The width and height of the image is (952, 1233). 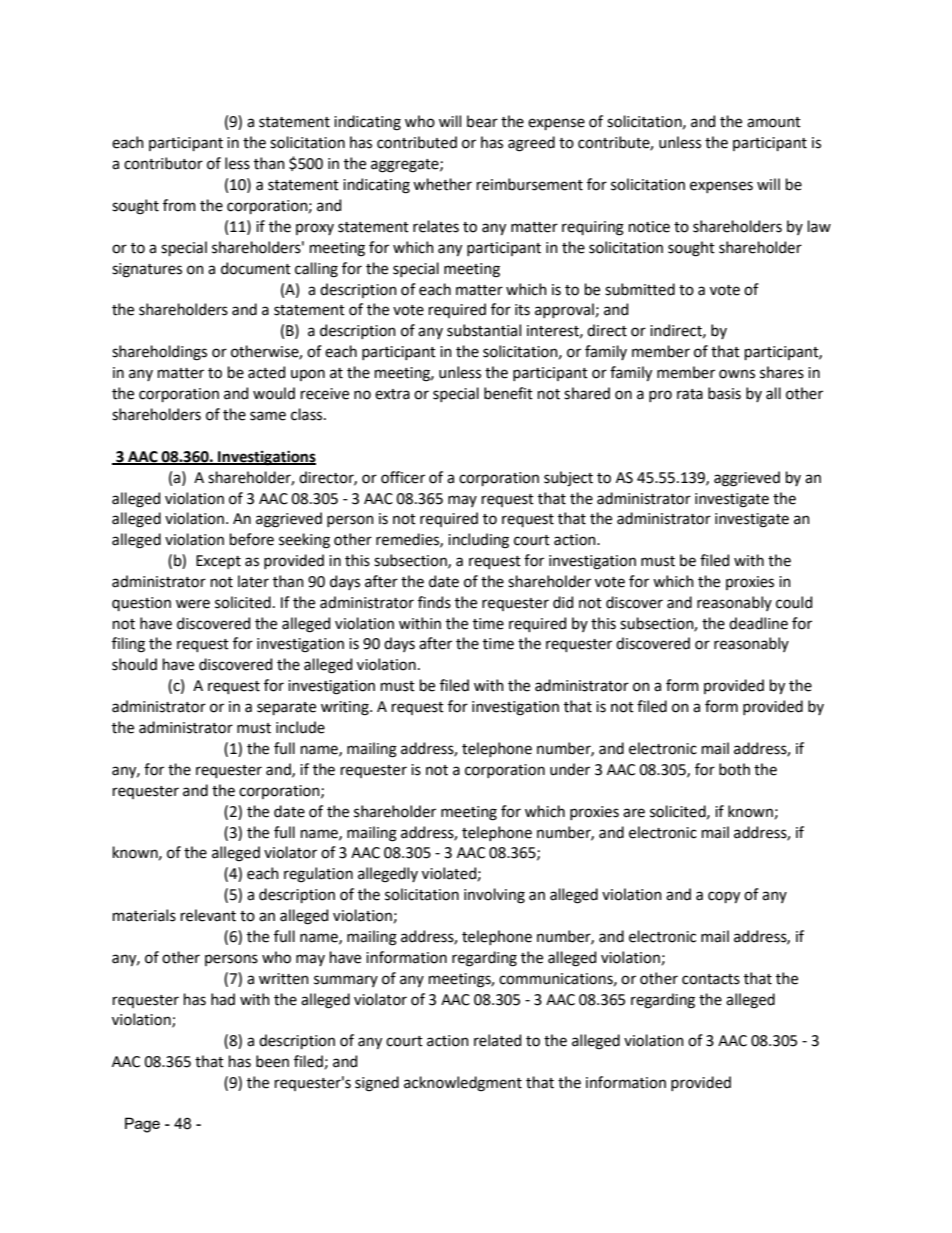 I want to click on bear, so click(x=482, y=121).
